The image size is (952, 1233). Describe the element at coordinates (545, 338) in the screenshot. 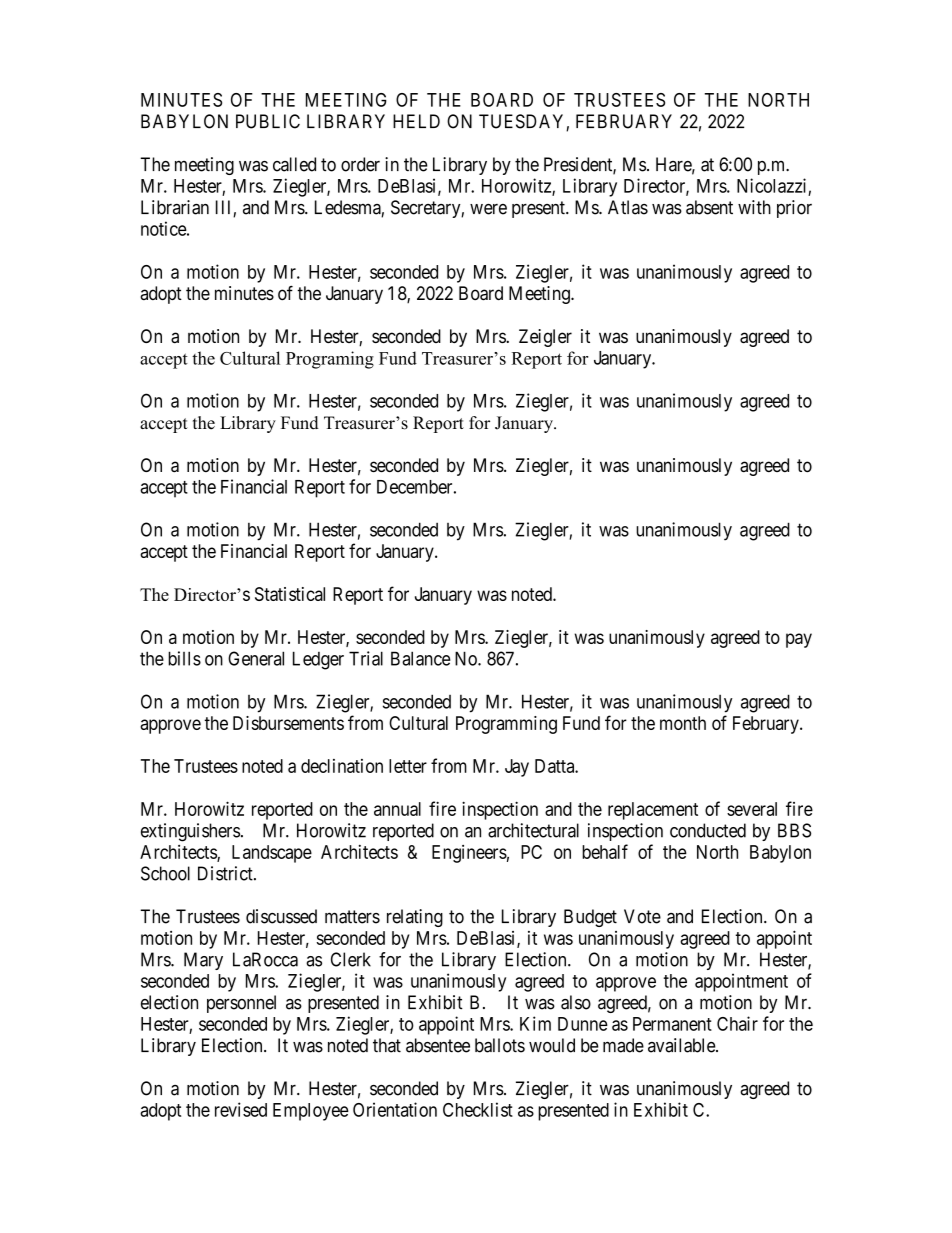

I see `Zeigler` at that location.
